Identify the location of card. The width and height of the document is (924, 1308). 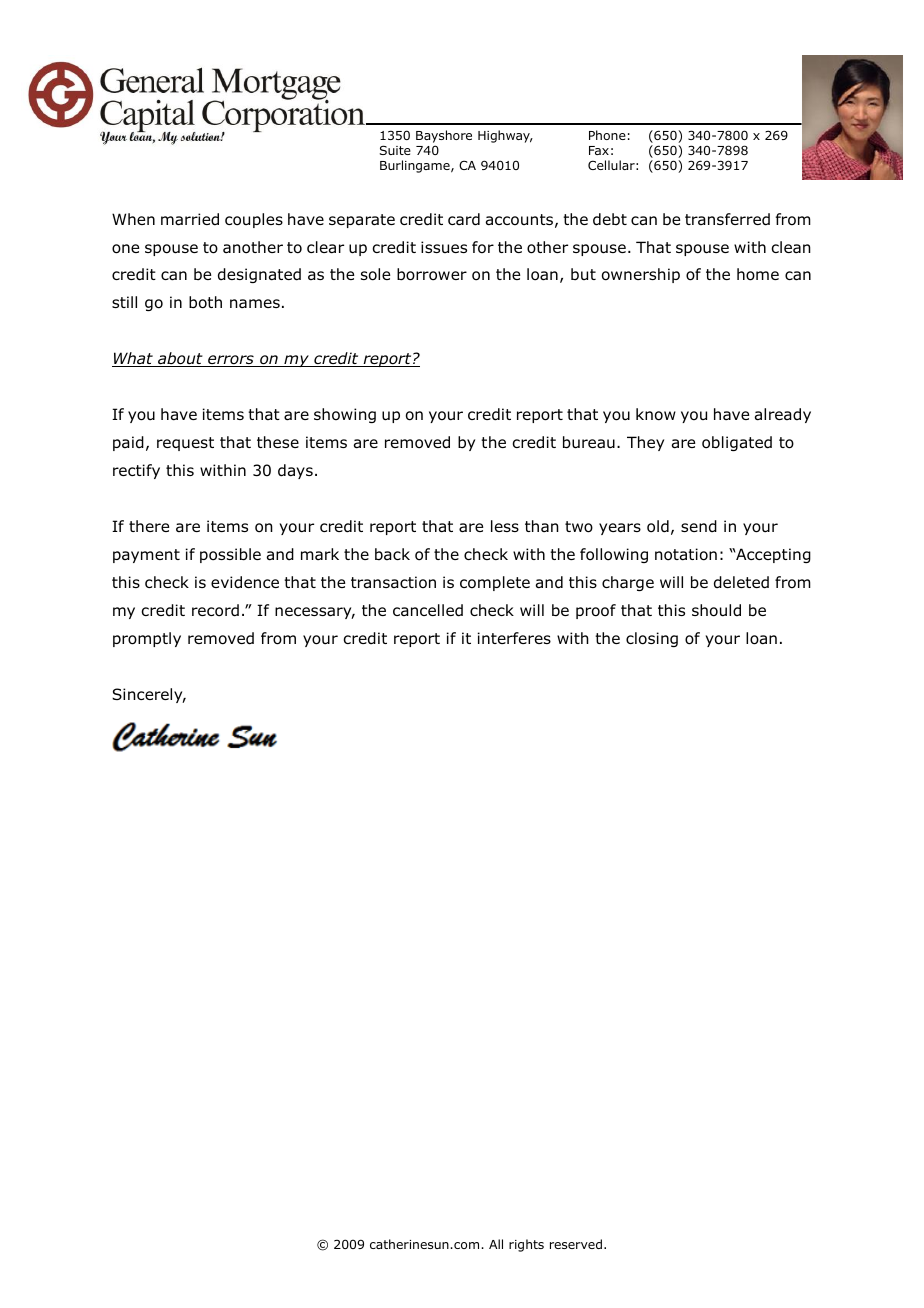
(464, 219).
